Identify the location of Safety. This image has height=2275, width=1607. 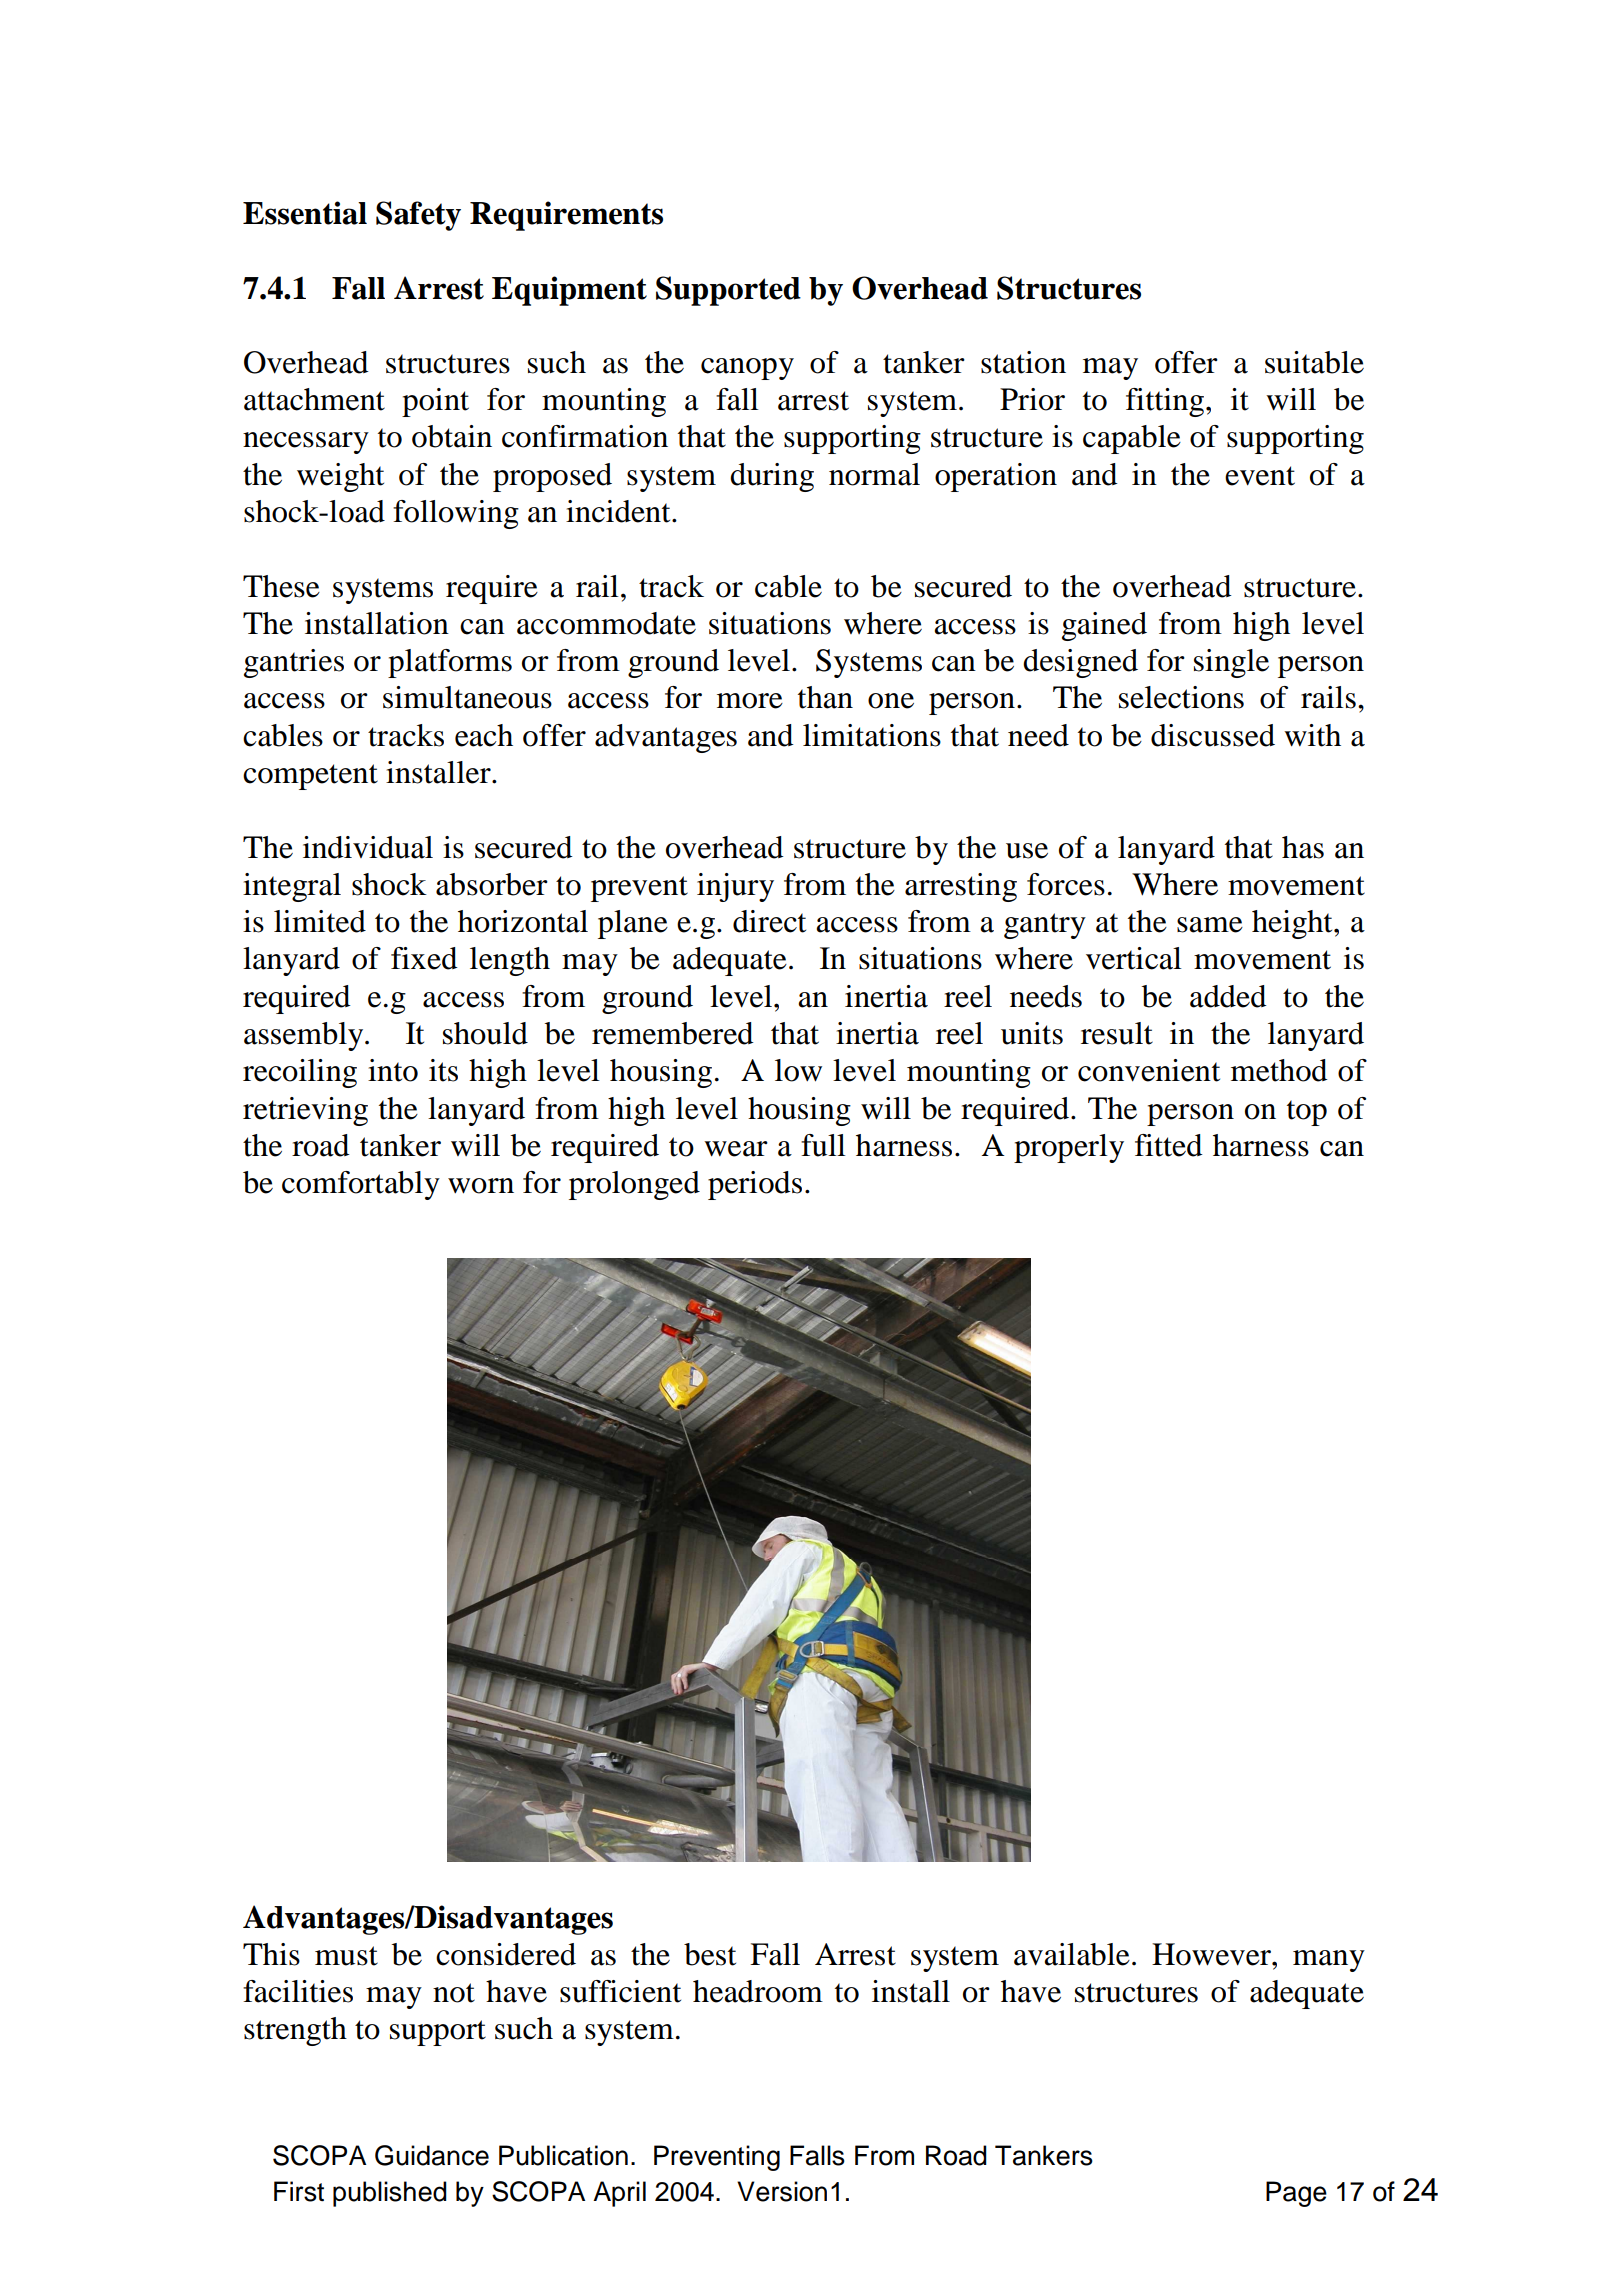
(418, 216).
